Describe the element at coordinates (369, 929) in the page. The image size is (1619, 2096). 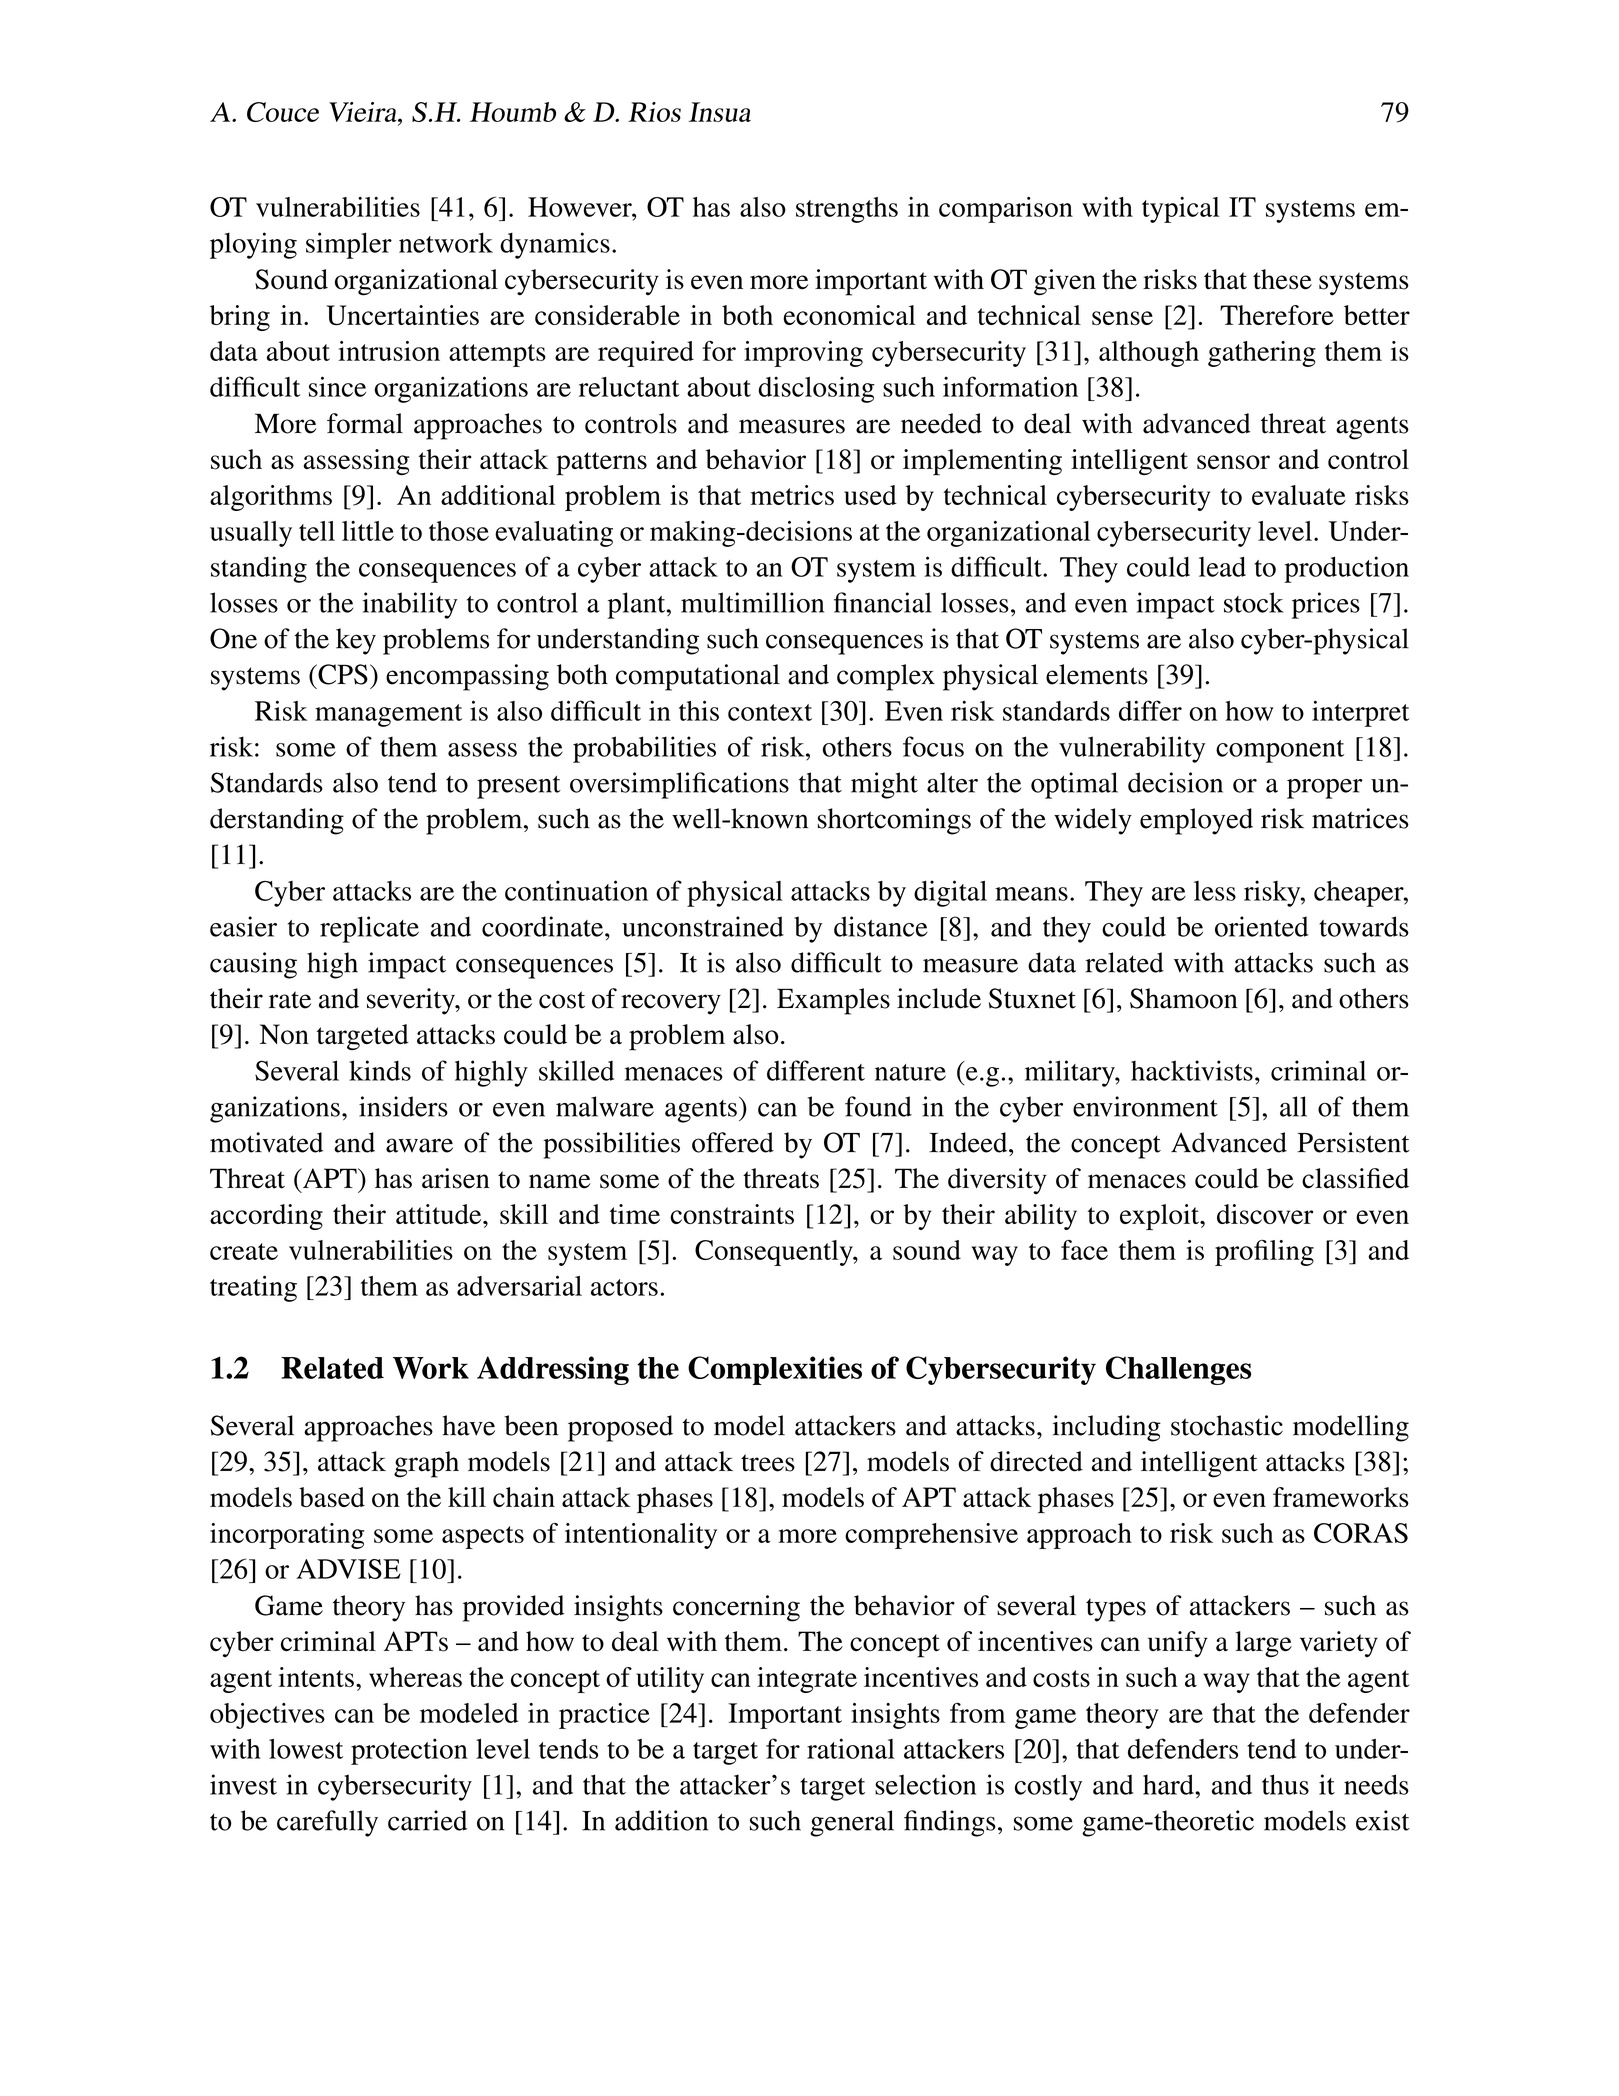
I see `replicate` at that location.
